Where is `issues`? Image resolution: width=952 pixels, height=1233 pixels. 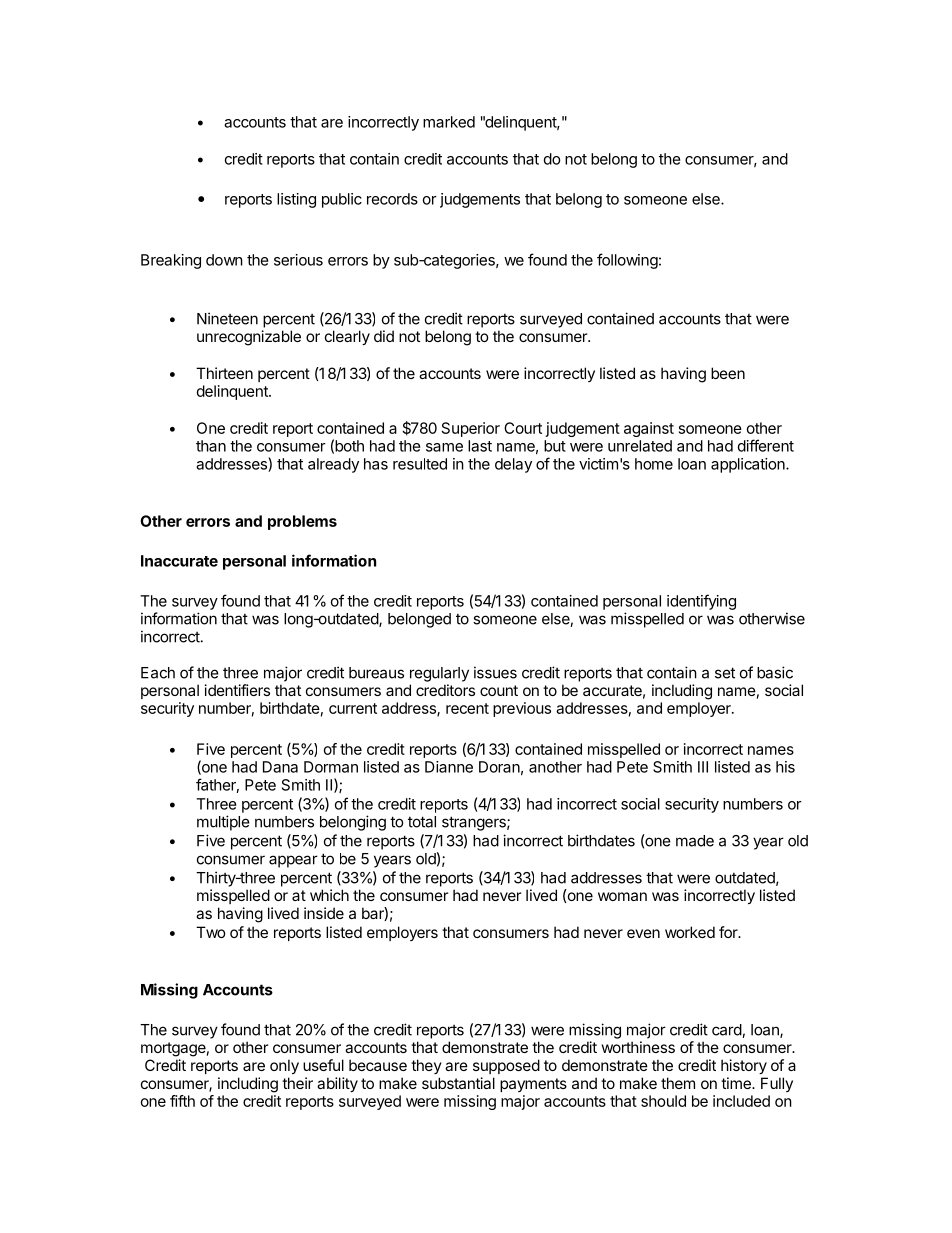 issues is located at coordinates (495, 672).
